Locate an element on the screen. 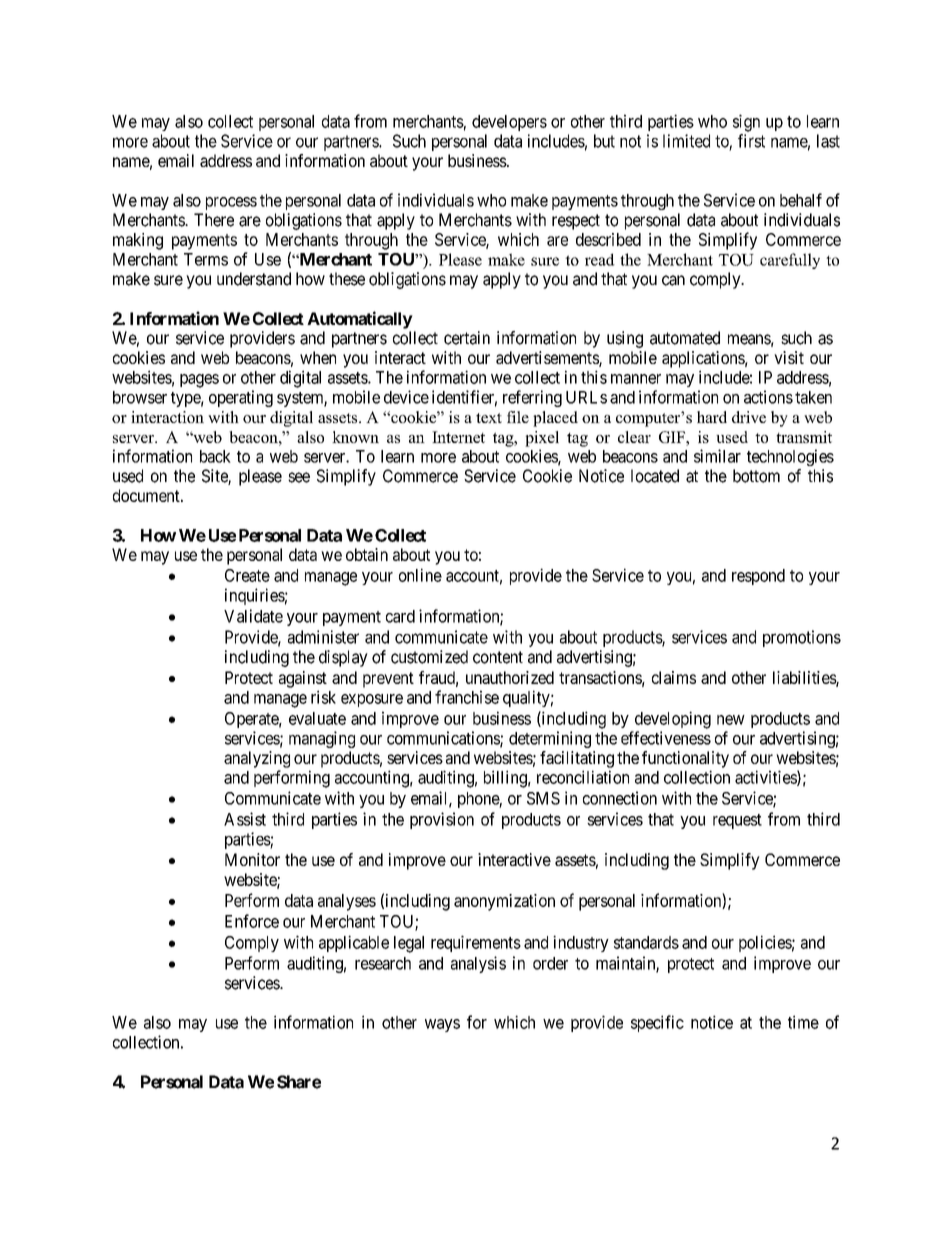 Image resolution: width=952 pixels, height=1233 pixels. Enforce is located at coordinates (252, 921).
